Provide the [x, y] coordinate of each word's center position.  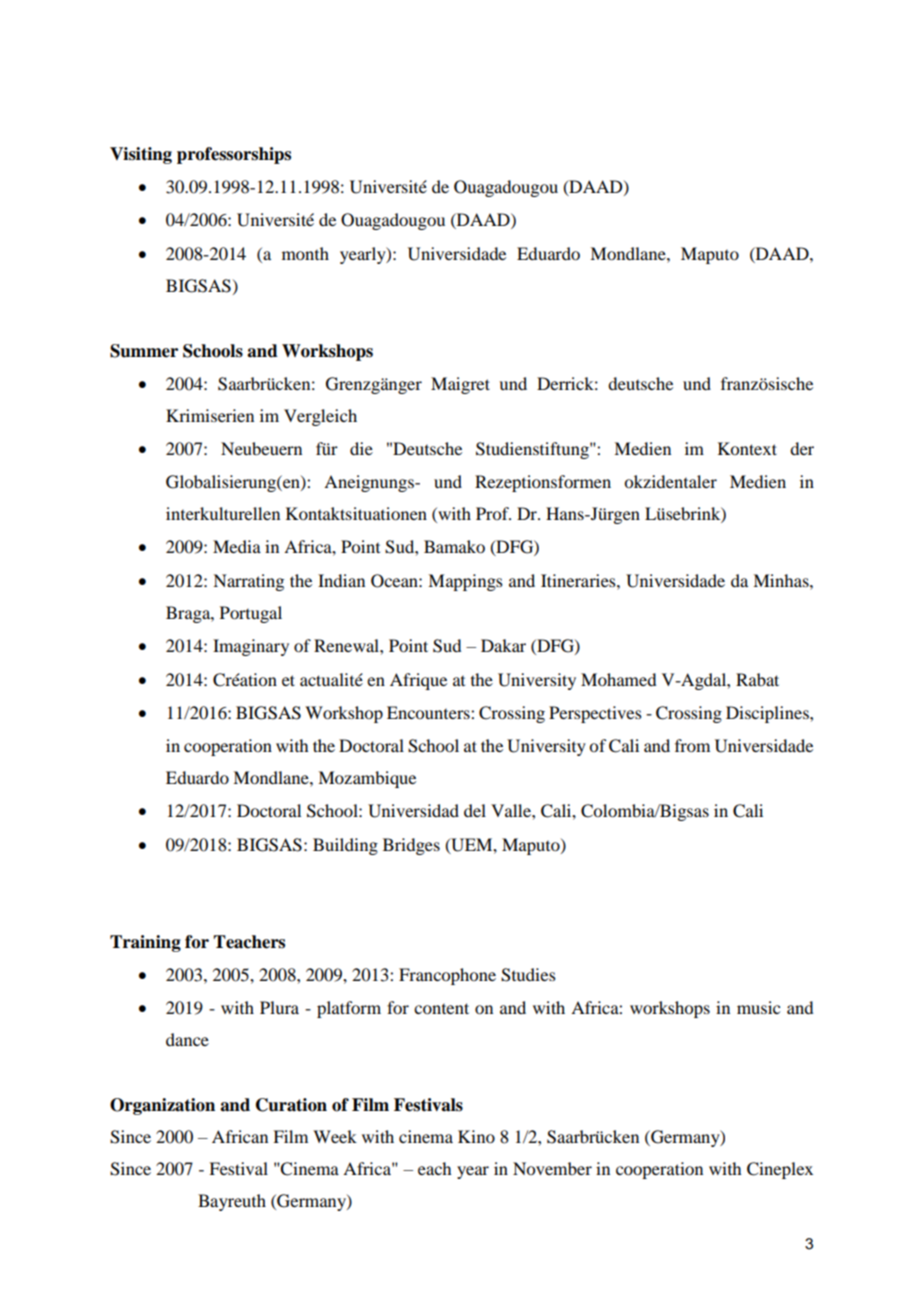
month [305, 253]
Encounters [429, 712]
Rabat [757, 679]
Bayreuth [232, 1202]
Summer [144, 351]
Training [145, 943]
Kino [476, 1136]
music [758, 1007]
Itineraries [579, 580]
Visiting [141, 155]
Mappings [465, 582]
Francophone [447, 976]
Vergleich [320, 417]
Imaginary [251, 647]
